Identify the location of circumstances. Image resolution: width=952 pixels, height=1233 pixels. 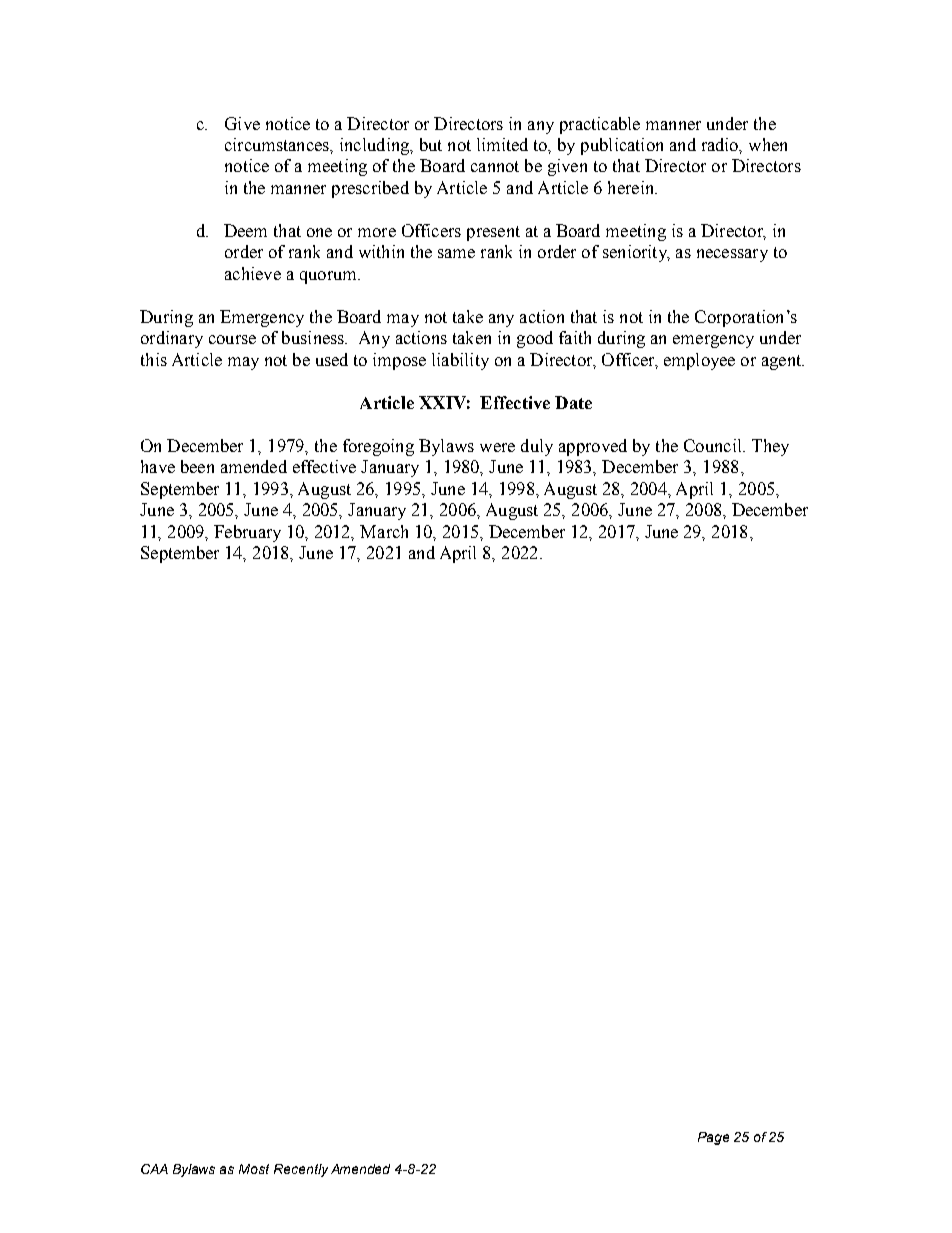
(278, 144).
